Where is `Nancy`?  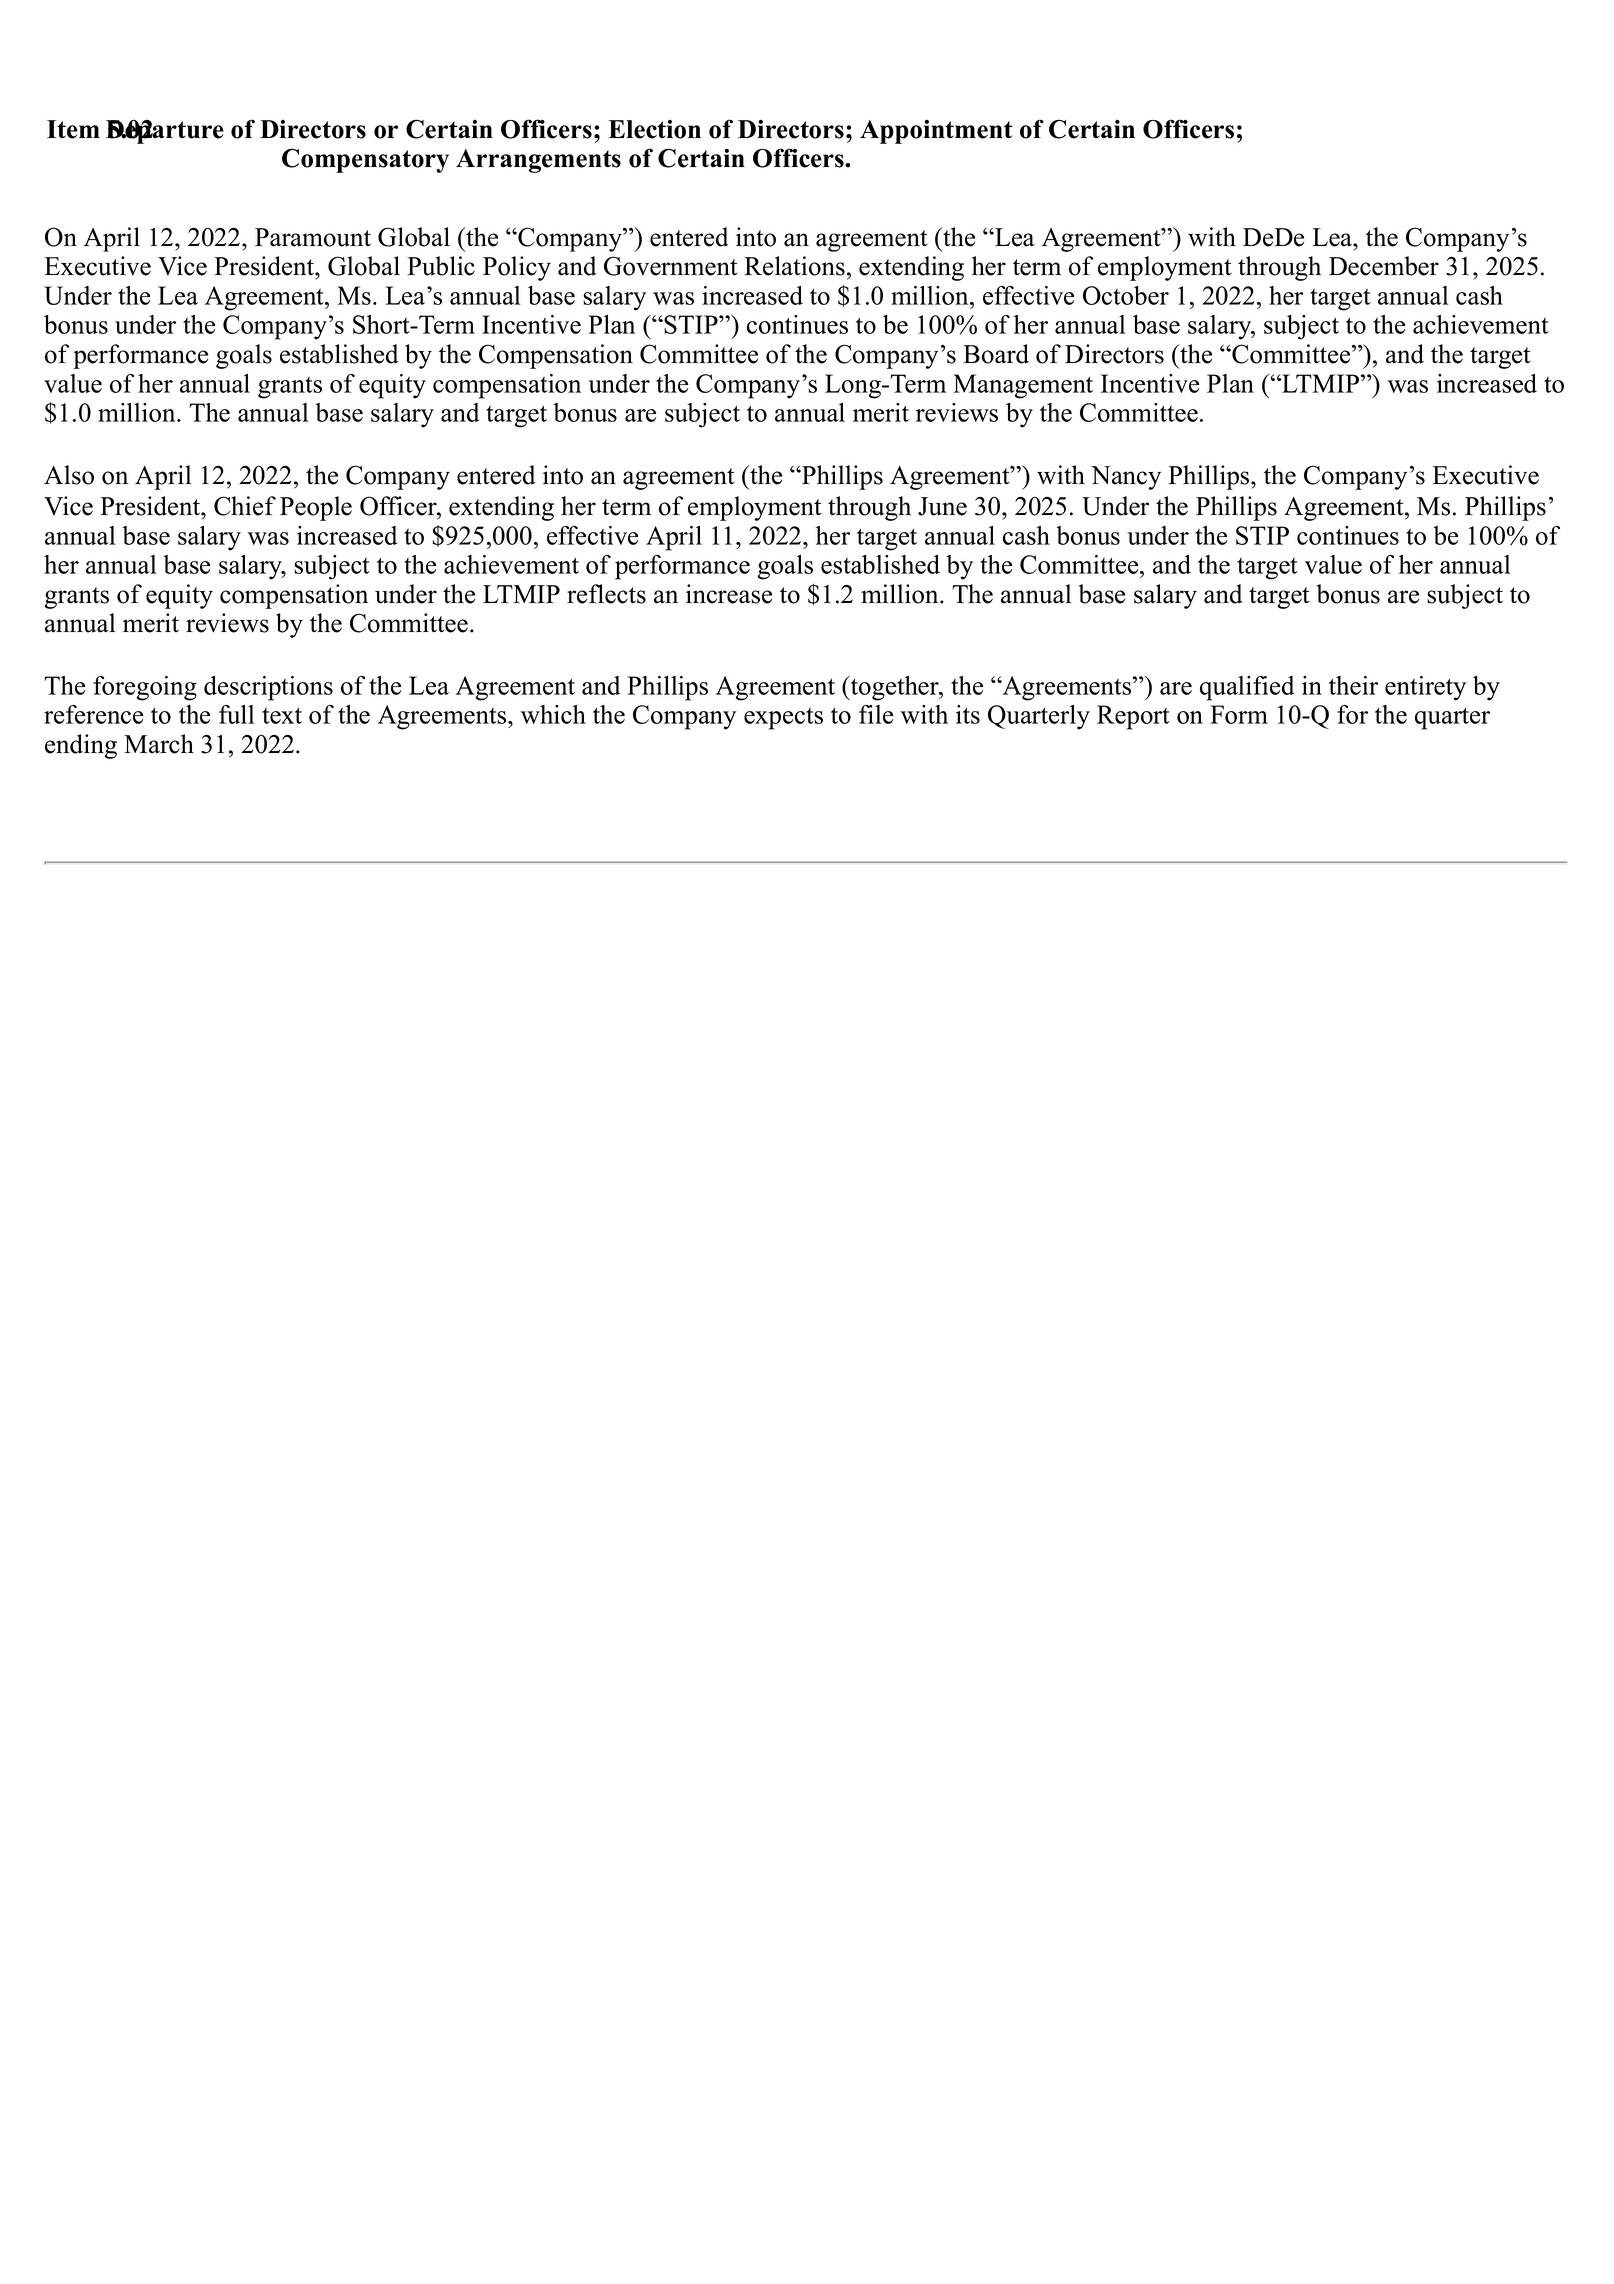
Nancy is located at coordinates (1126, 478).
